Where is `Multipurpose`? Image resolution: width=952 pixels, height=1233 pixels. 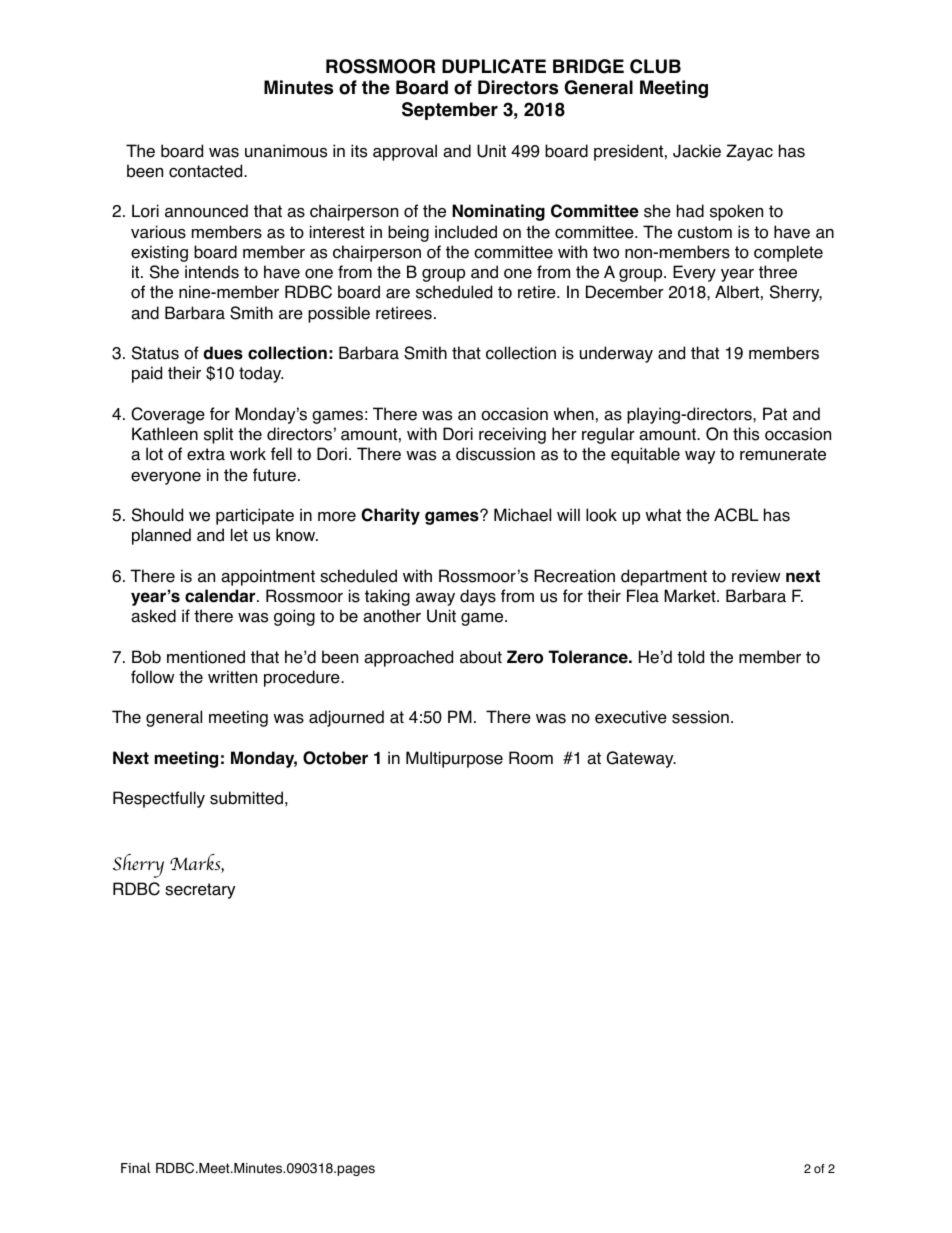 Multipurpose is located at coordinates (454, 759).
